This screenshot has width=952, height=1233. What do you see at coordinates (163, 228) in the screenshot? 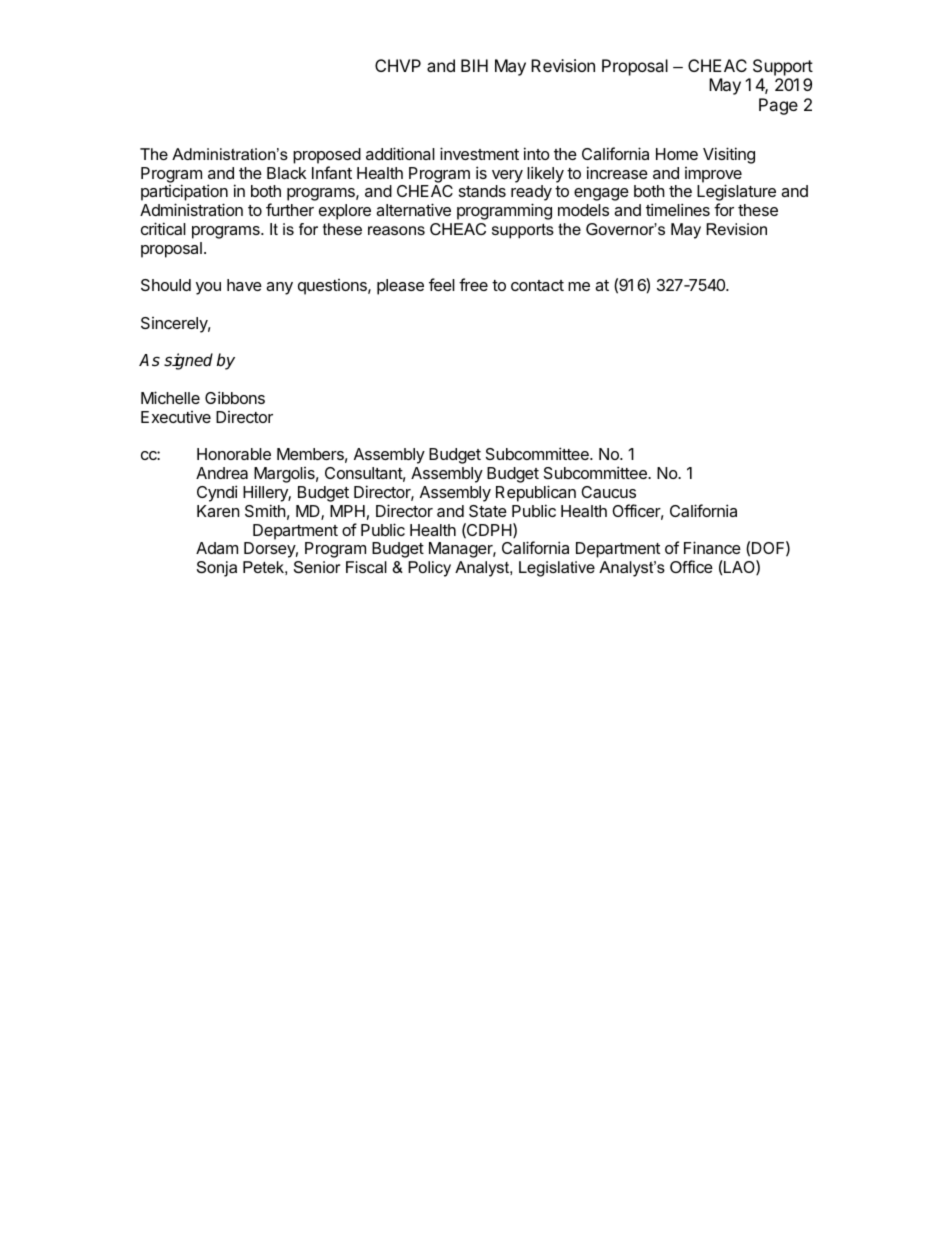
I see `critical` at bounding box center [163, 228].
